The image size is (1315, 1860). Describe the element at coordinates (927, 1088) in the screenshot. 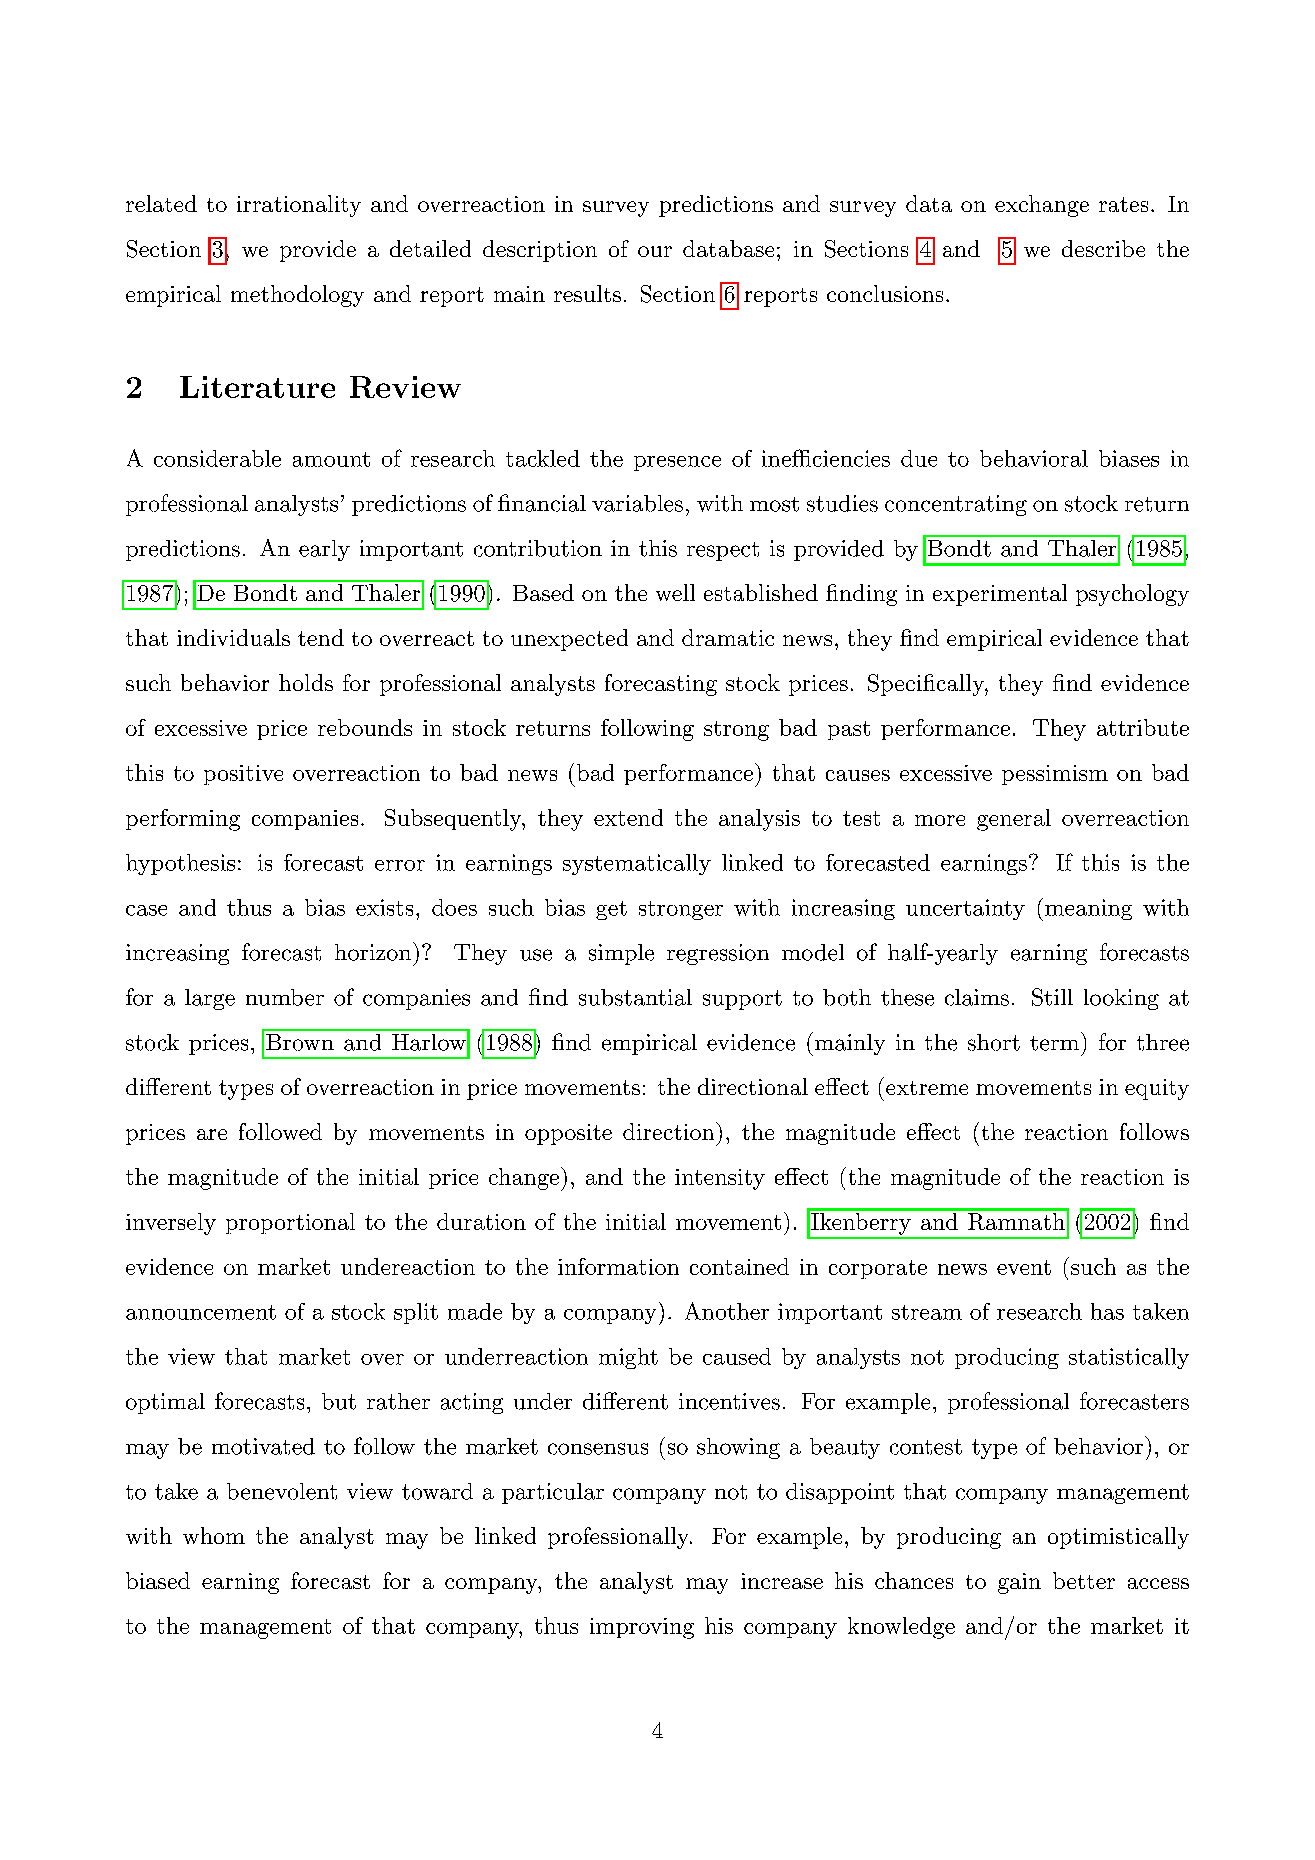

I see `extreme` at that location.
